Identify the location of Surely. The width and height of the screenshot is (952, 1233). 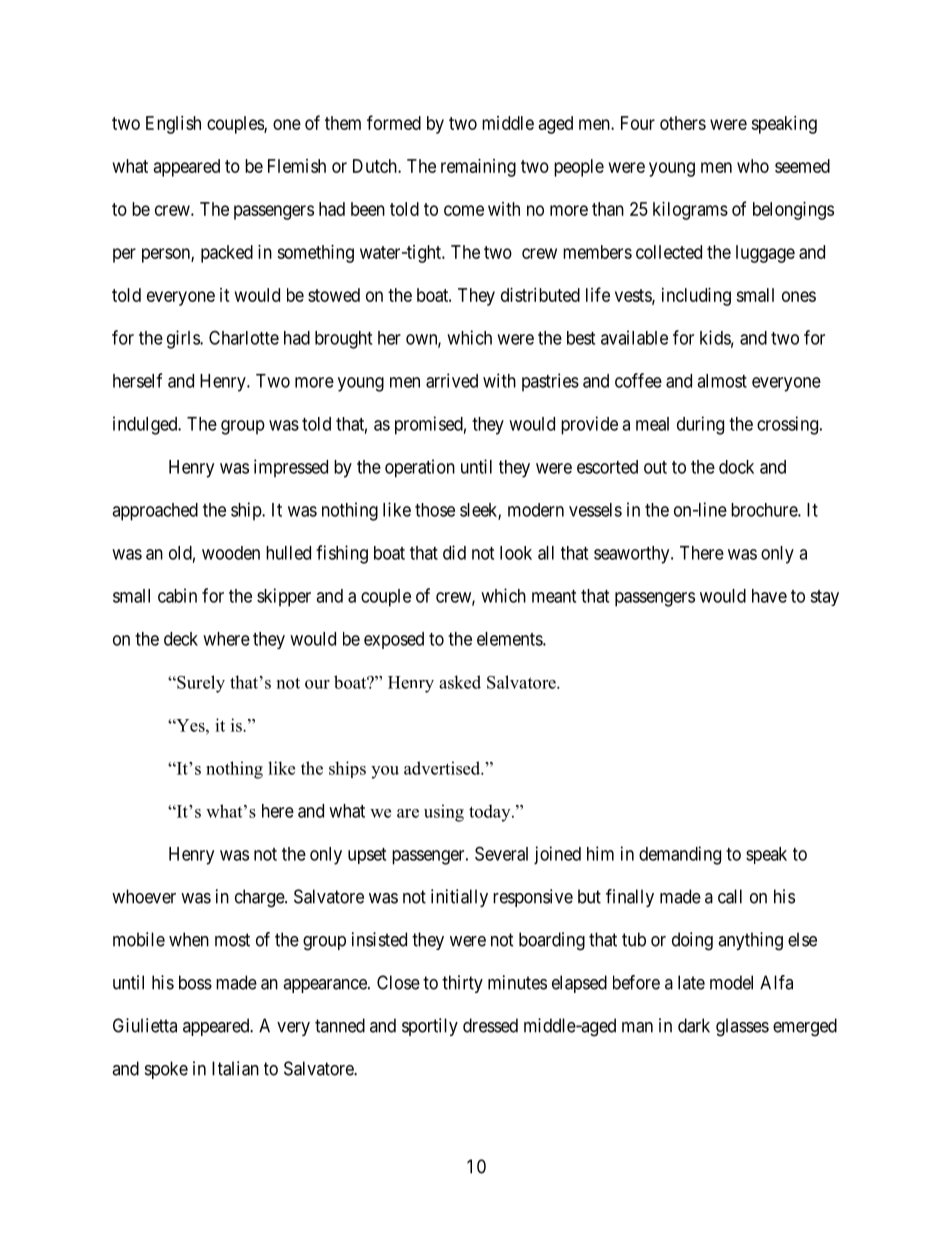
(200, 684).
